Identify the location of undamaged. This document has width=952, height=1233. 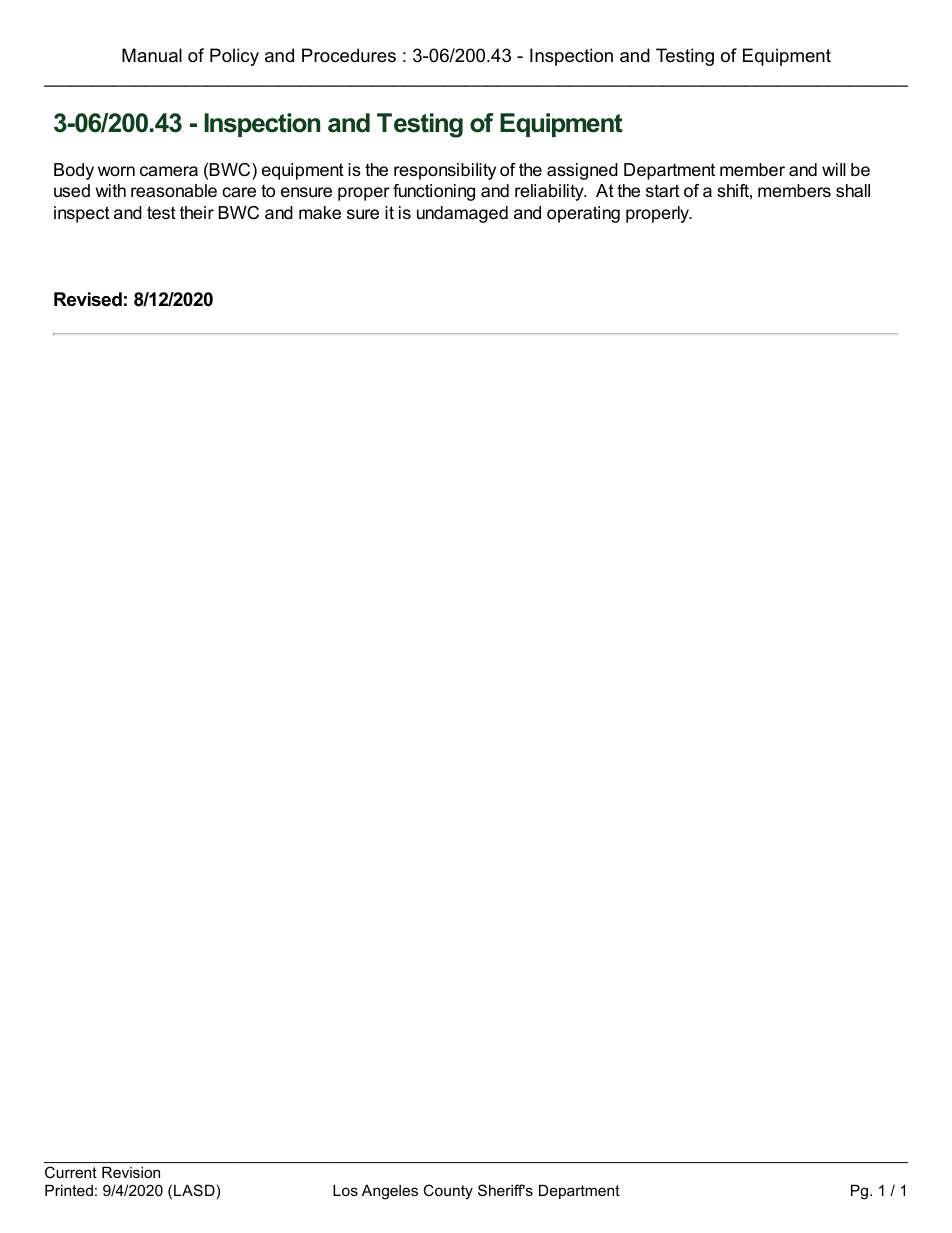
(462, 214).
